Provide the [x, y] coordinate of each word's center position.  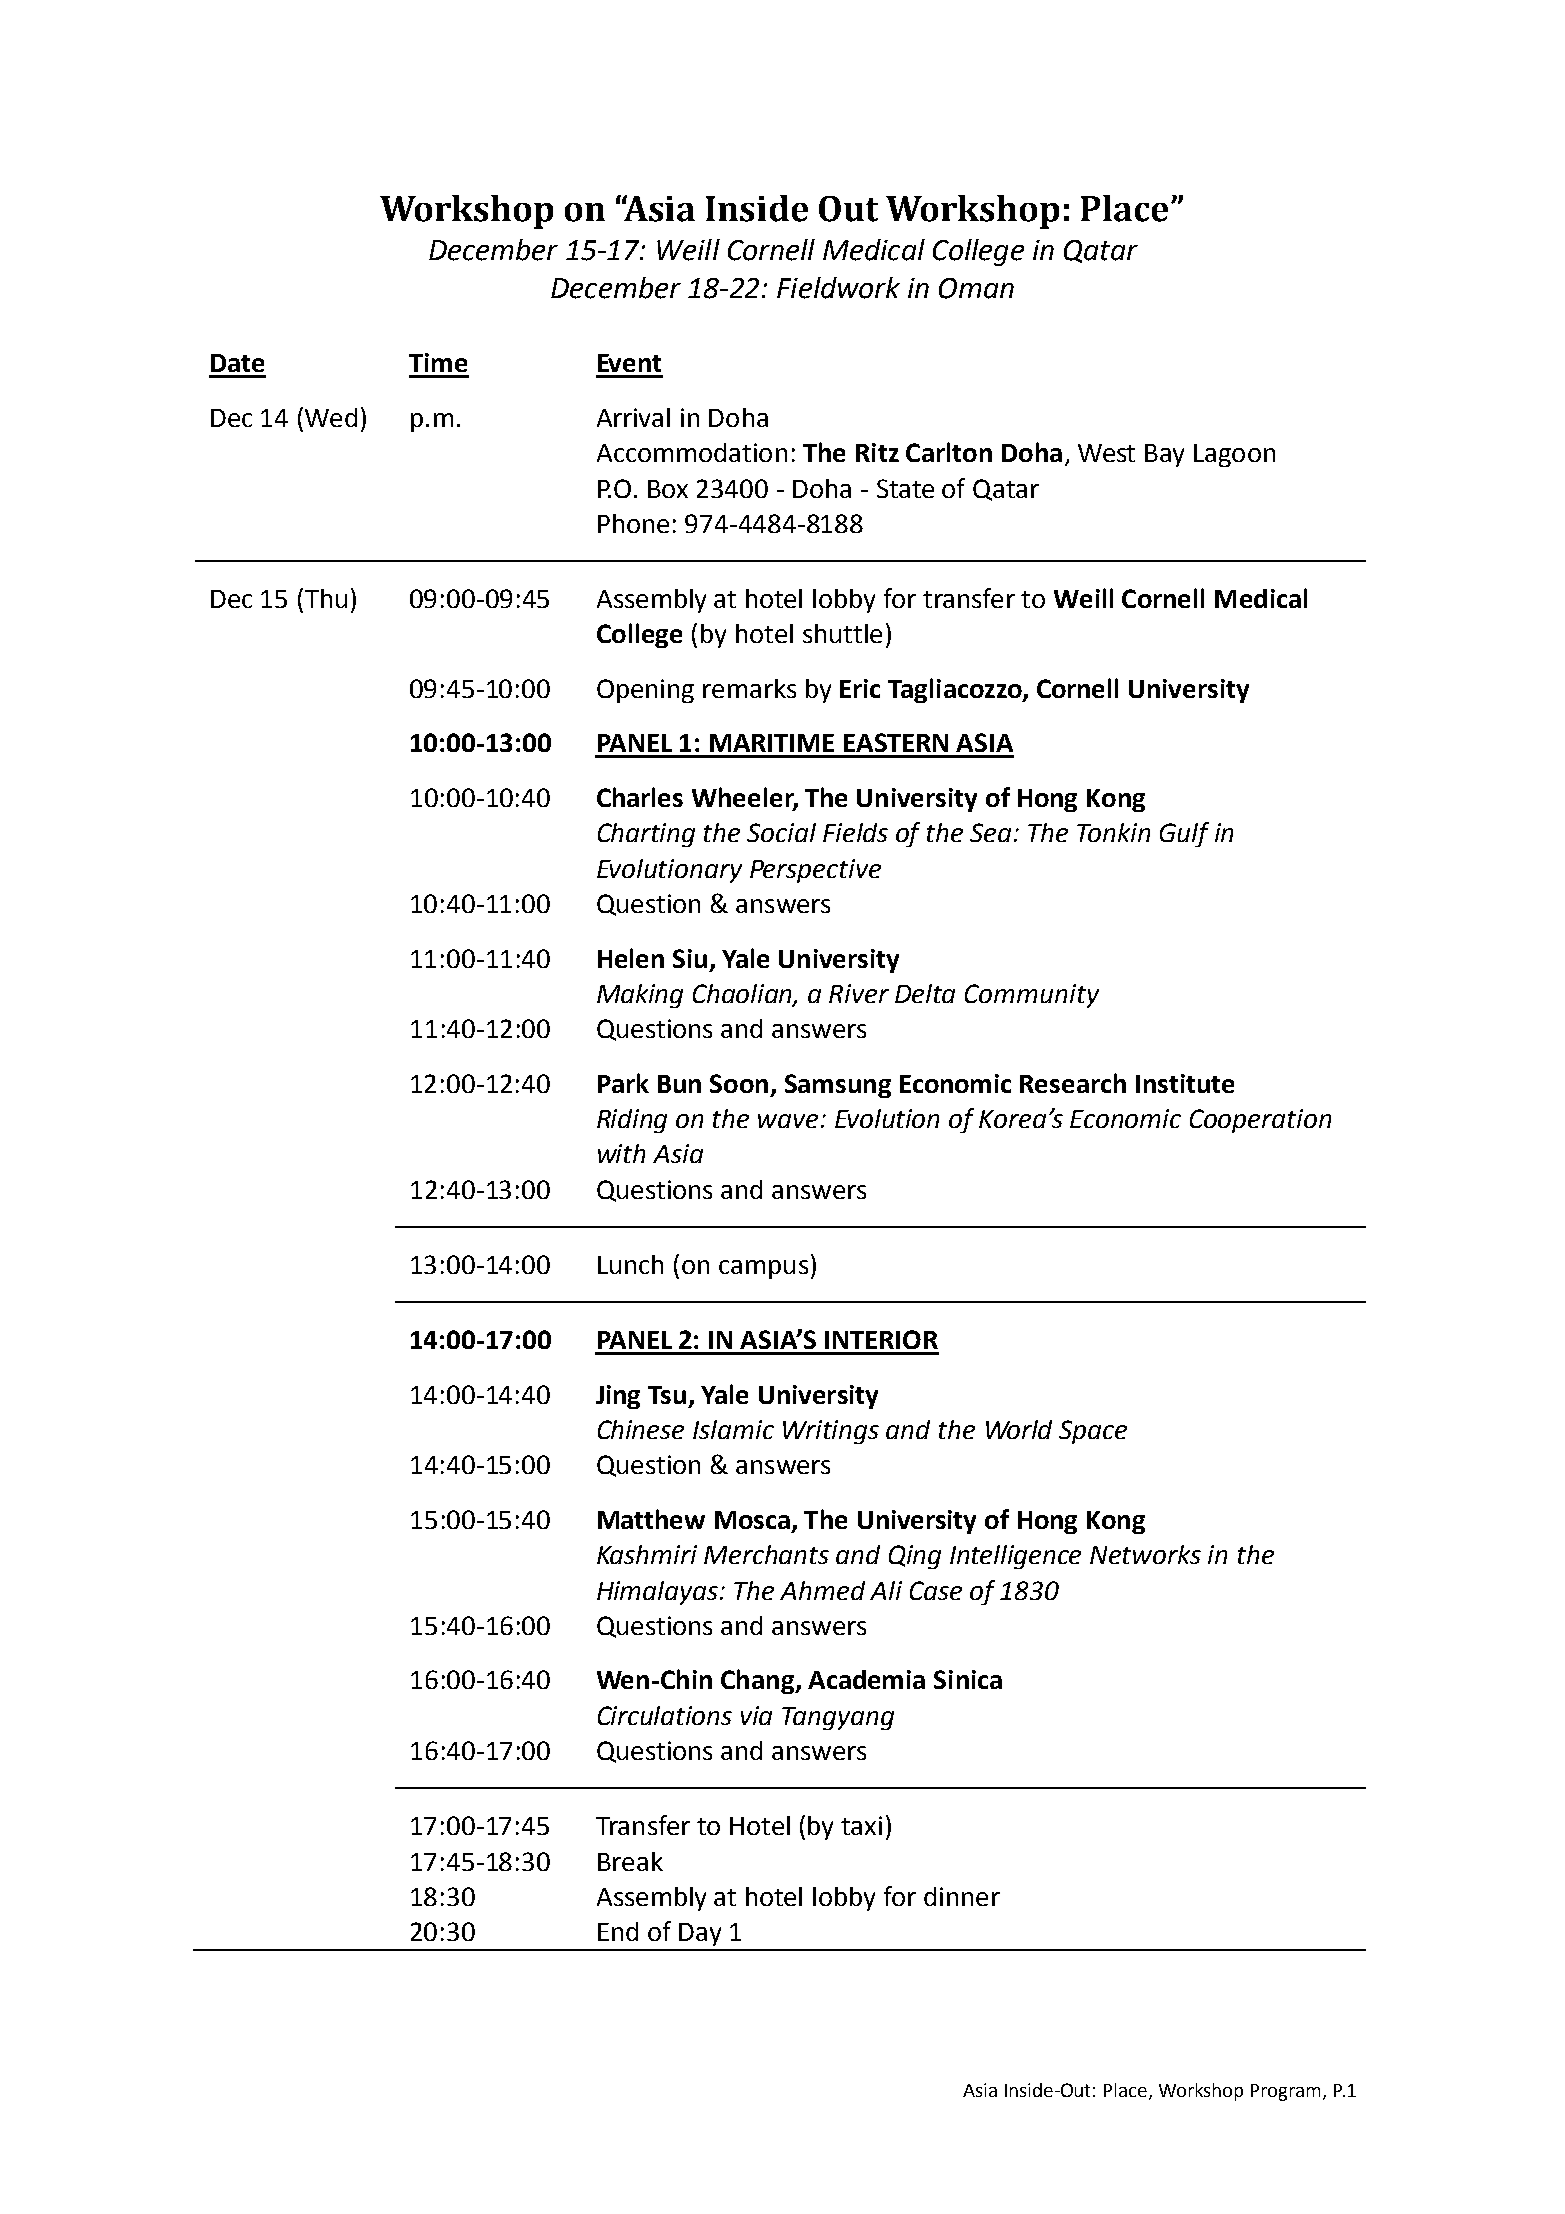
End [618, 1931]
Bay [1164, 455]
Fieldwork [838, 288]
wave [788, 1121]
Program [1285, 2092]
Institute [1185, 1083]
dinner [962, 1896]
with [621, 1153]
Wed [331, 417]
